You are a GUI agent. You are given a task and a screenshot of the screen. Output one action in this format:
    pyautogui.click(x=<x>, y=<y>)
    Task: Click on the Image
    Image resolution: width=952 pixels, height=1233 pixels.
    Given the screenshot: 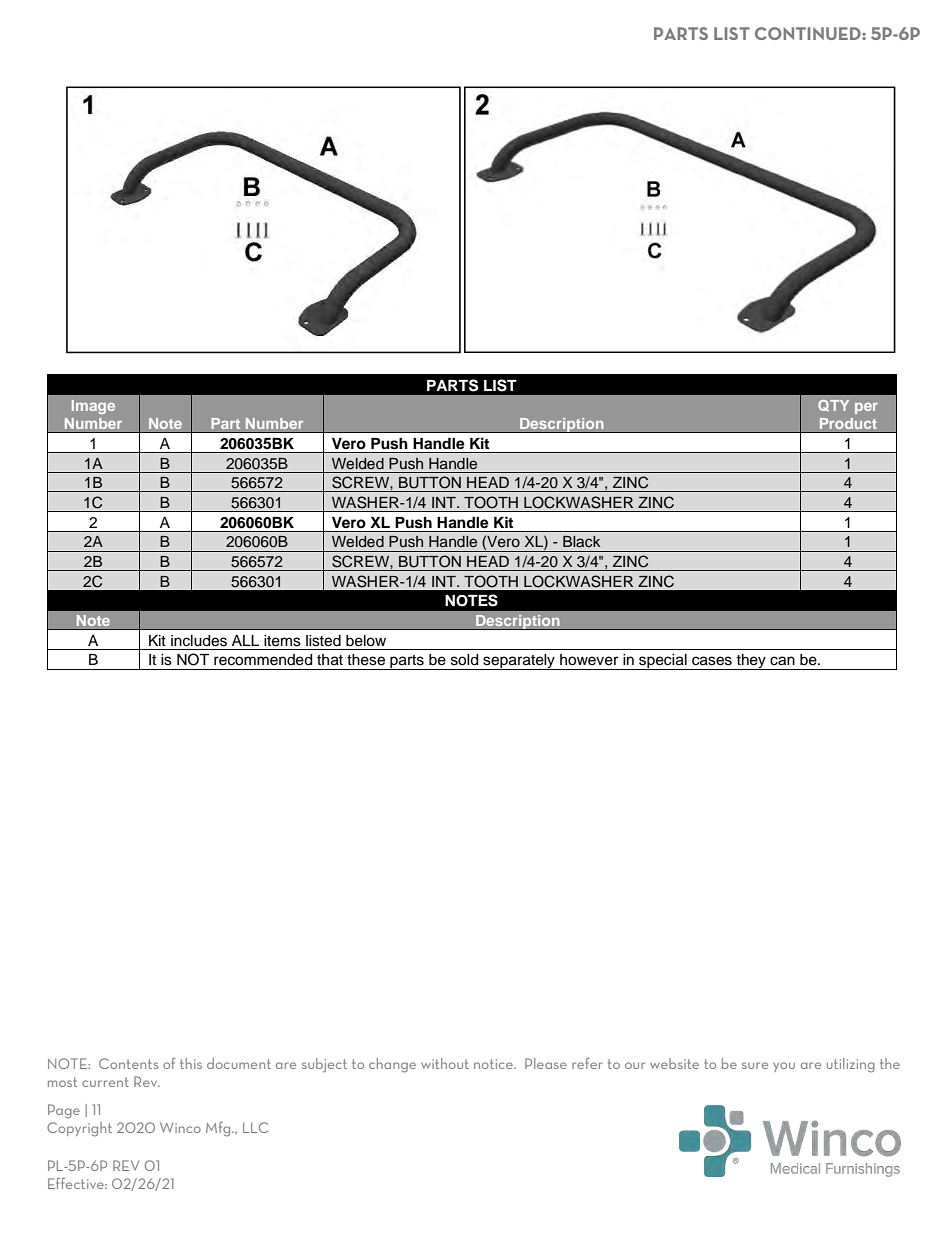 What is the action you would take?
    pyautogui.click(x=93, y=407)
